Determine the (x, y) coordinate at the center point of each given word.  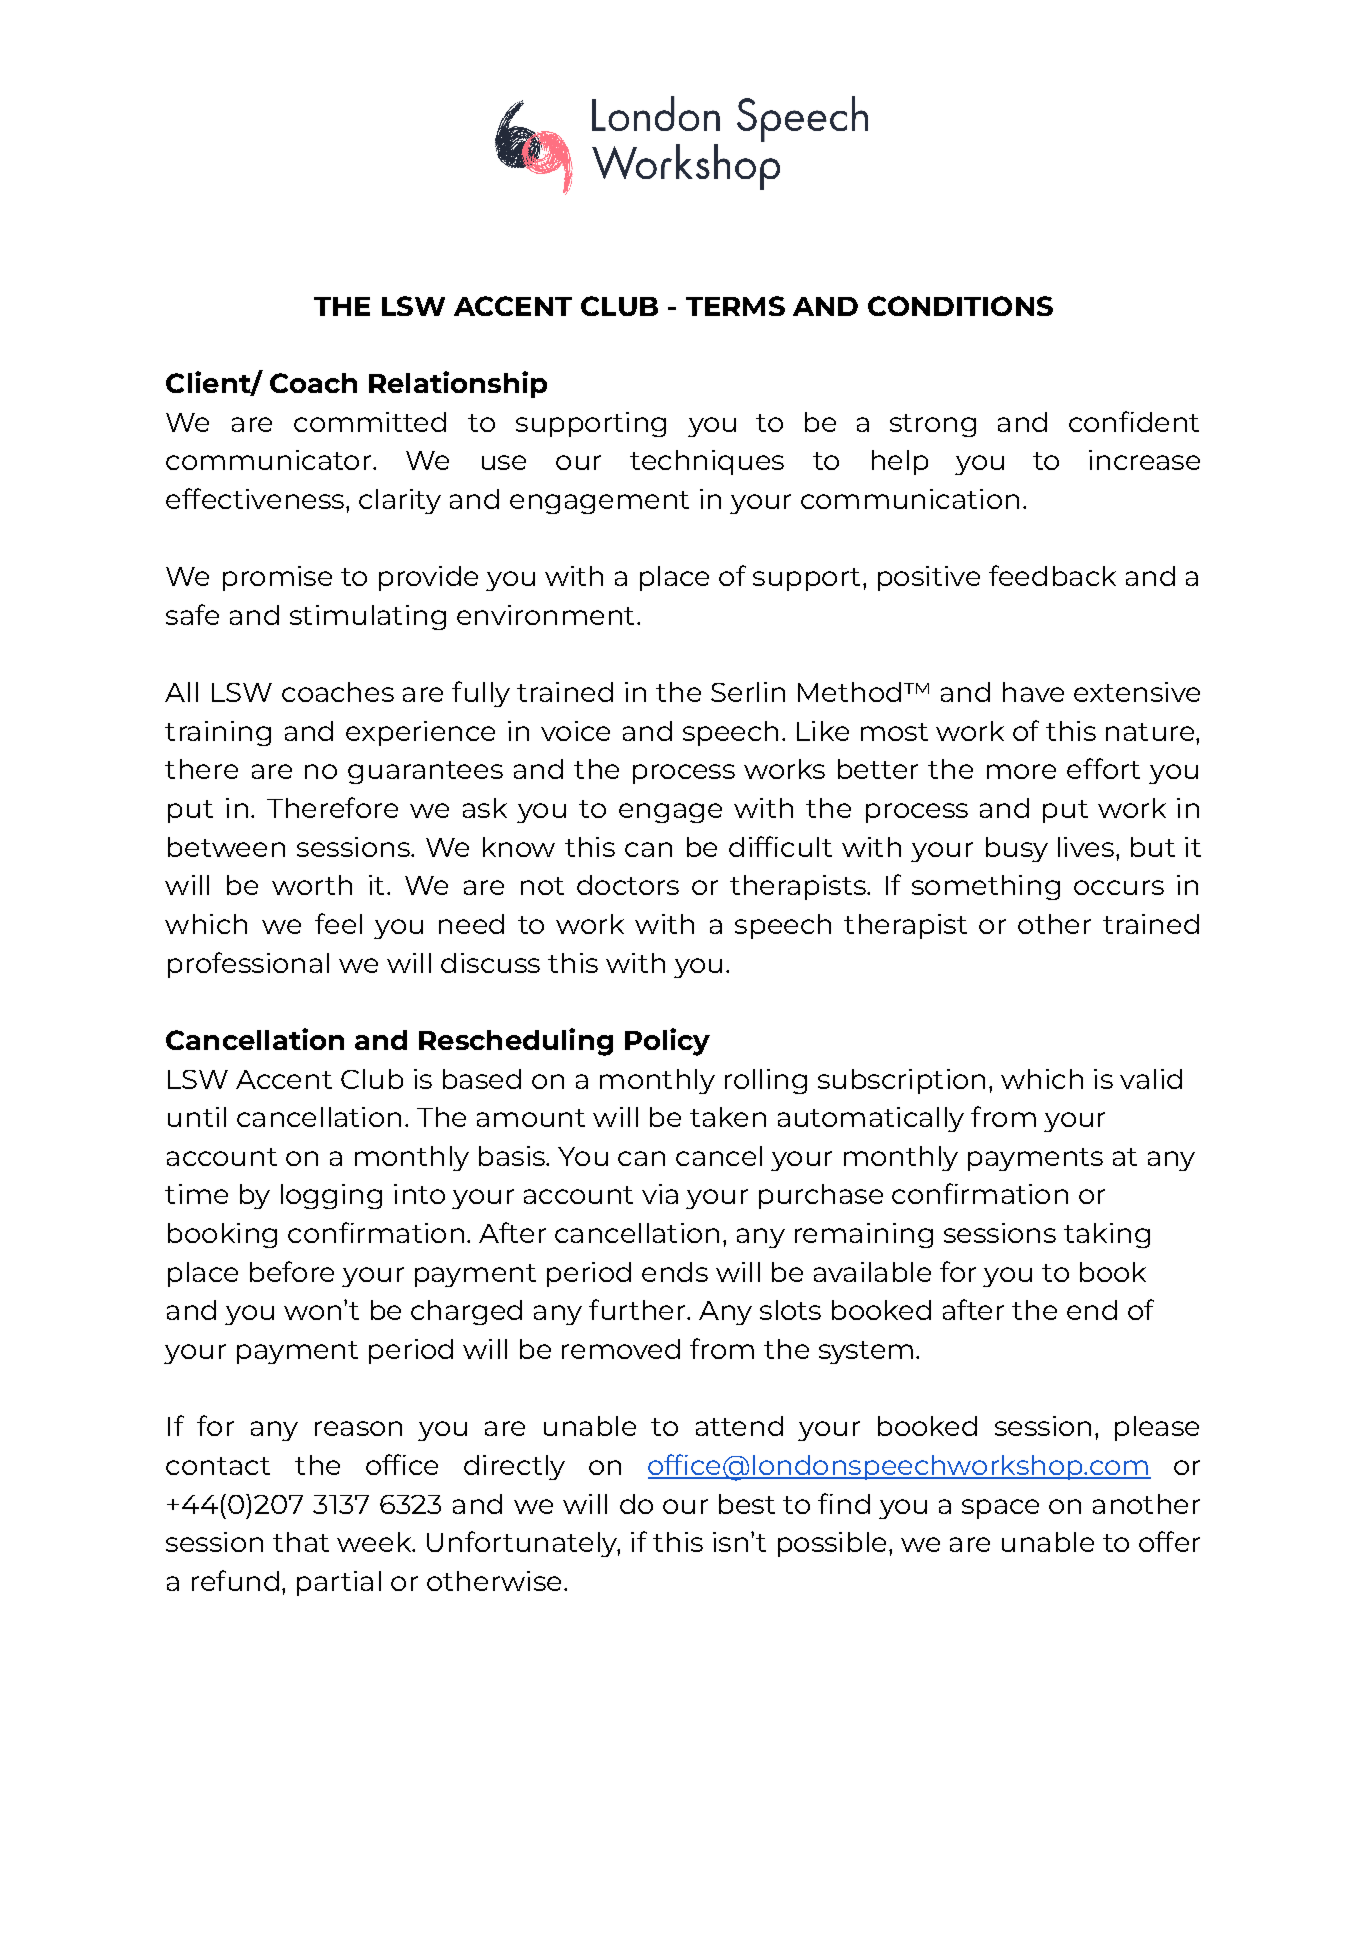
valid (1151, 1079)
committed (370, 422)
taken (728, 1117)
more (1021, 771)
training (218, 733)
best (747, 1504)
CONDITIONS (960, 306)
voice (575, 731)
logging (331, 1196)
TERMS (735, 306)
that (301, 1542)
